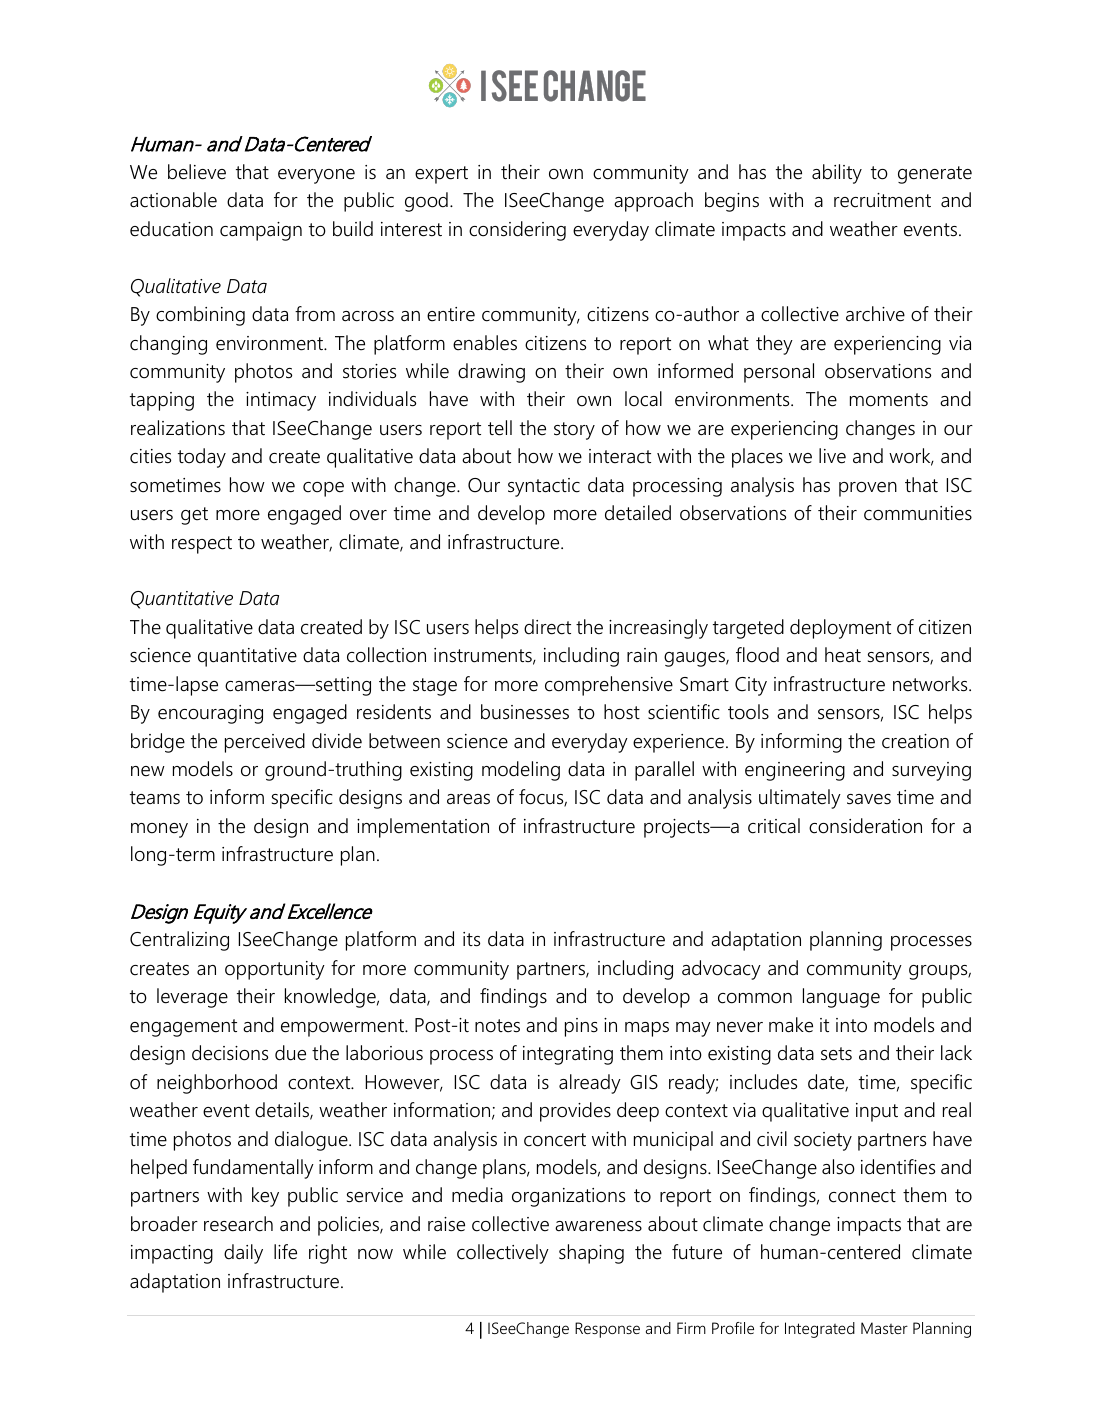 This document has width=1102, height=1426. What do you see at coordinates (261, 231) in the document?
I see `campaign` at bounding box center [261, 231].
